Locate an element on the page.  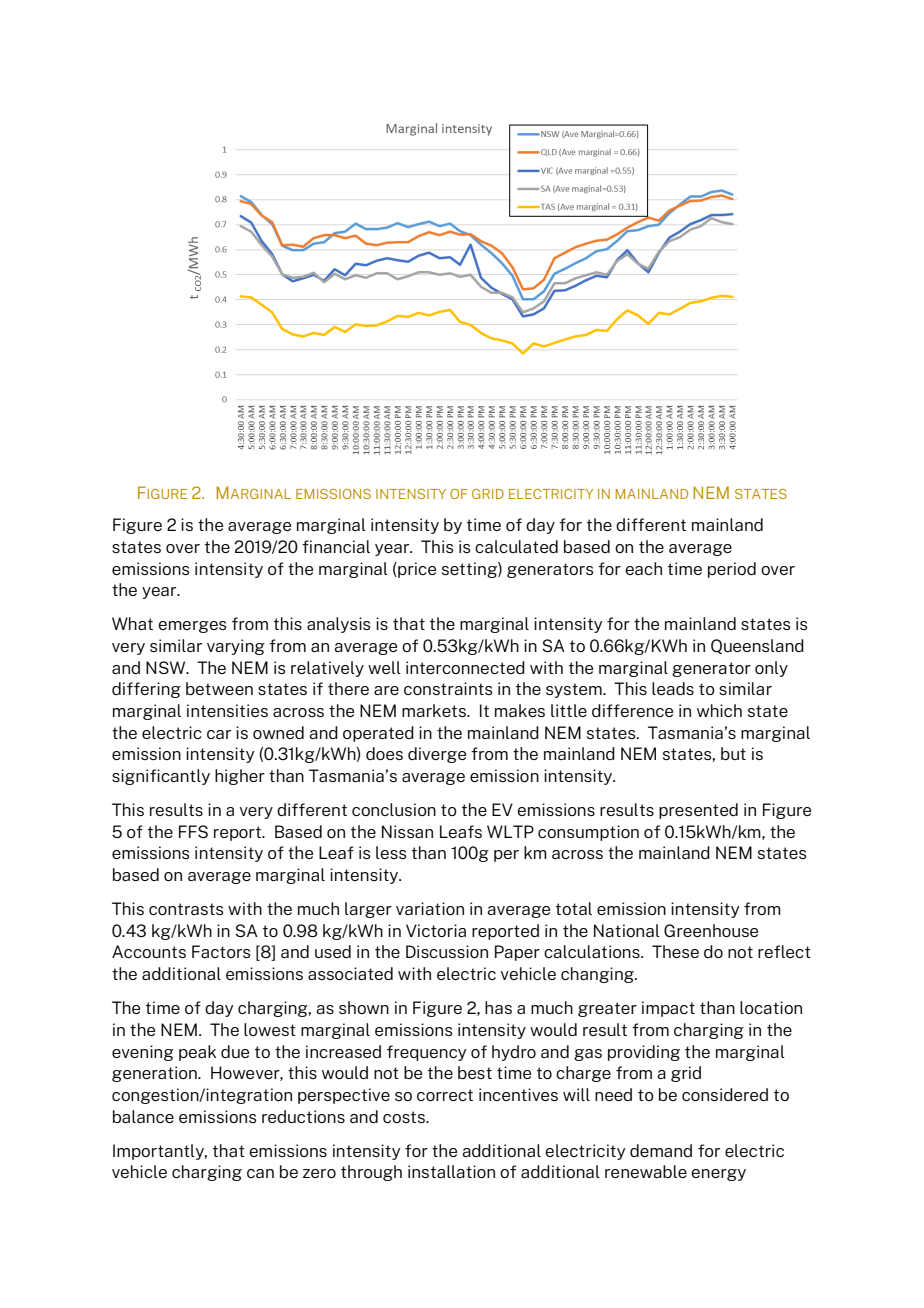
diverge is located at coordinates (437, 755).
